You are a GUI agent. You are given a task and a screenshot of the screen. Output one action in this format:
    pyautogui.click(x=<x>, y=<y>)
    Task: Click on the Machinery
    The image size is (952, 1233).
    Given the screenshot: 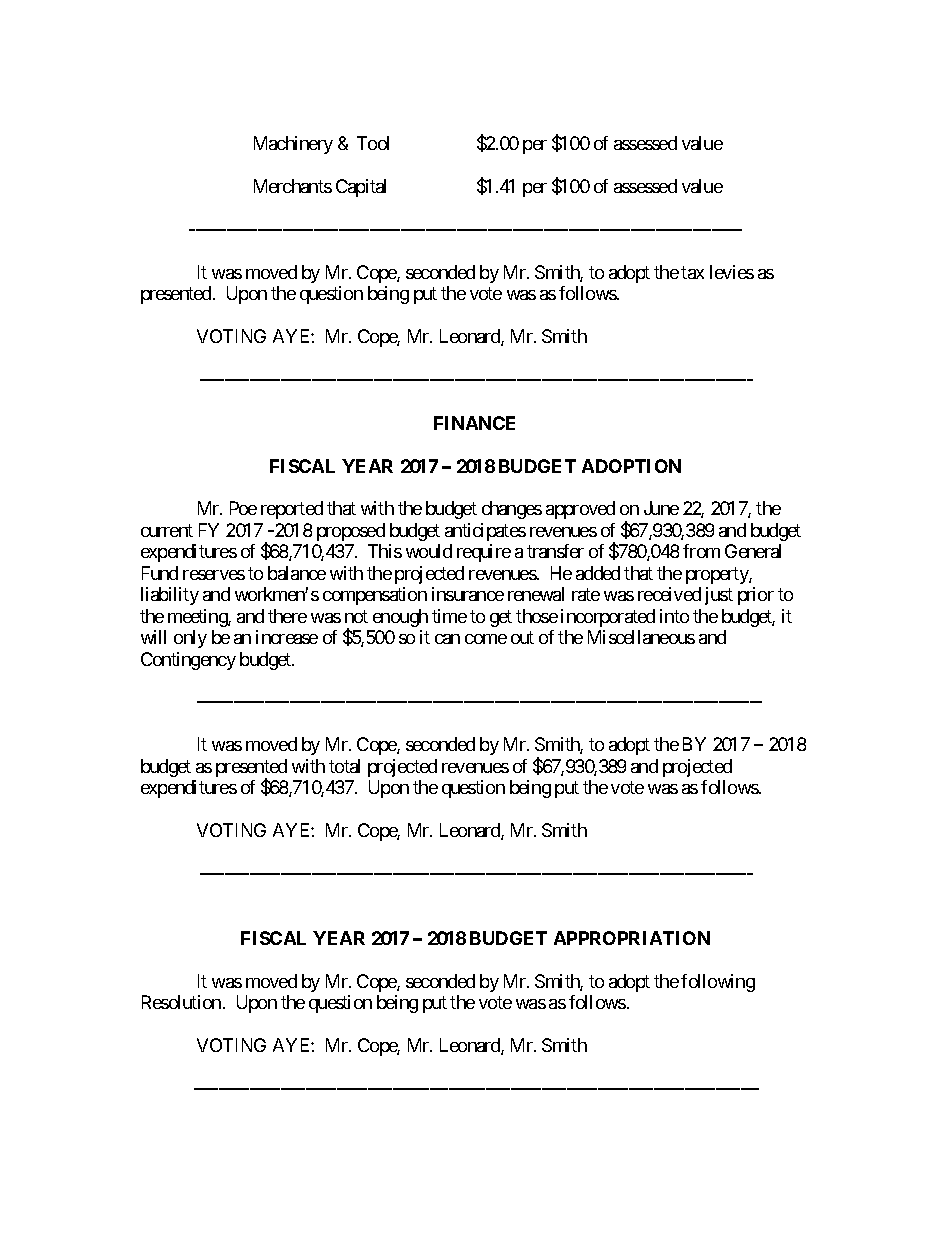 What is the action you would take?
    pyautogui.click(x=293, y=145)
